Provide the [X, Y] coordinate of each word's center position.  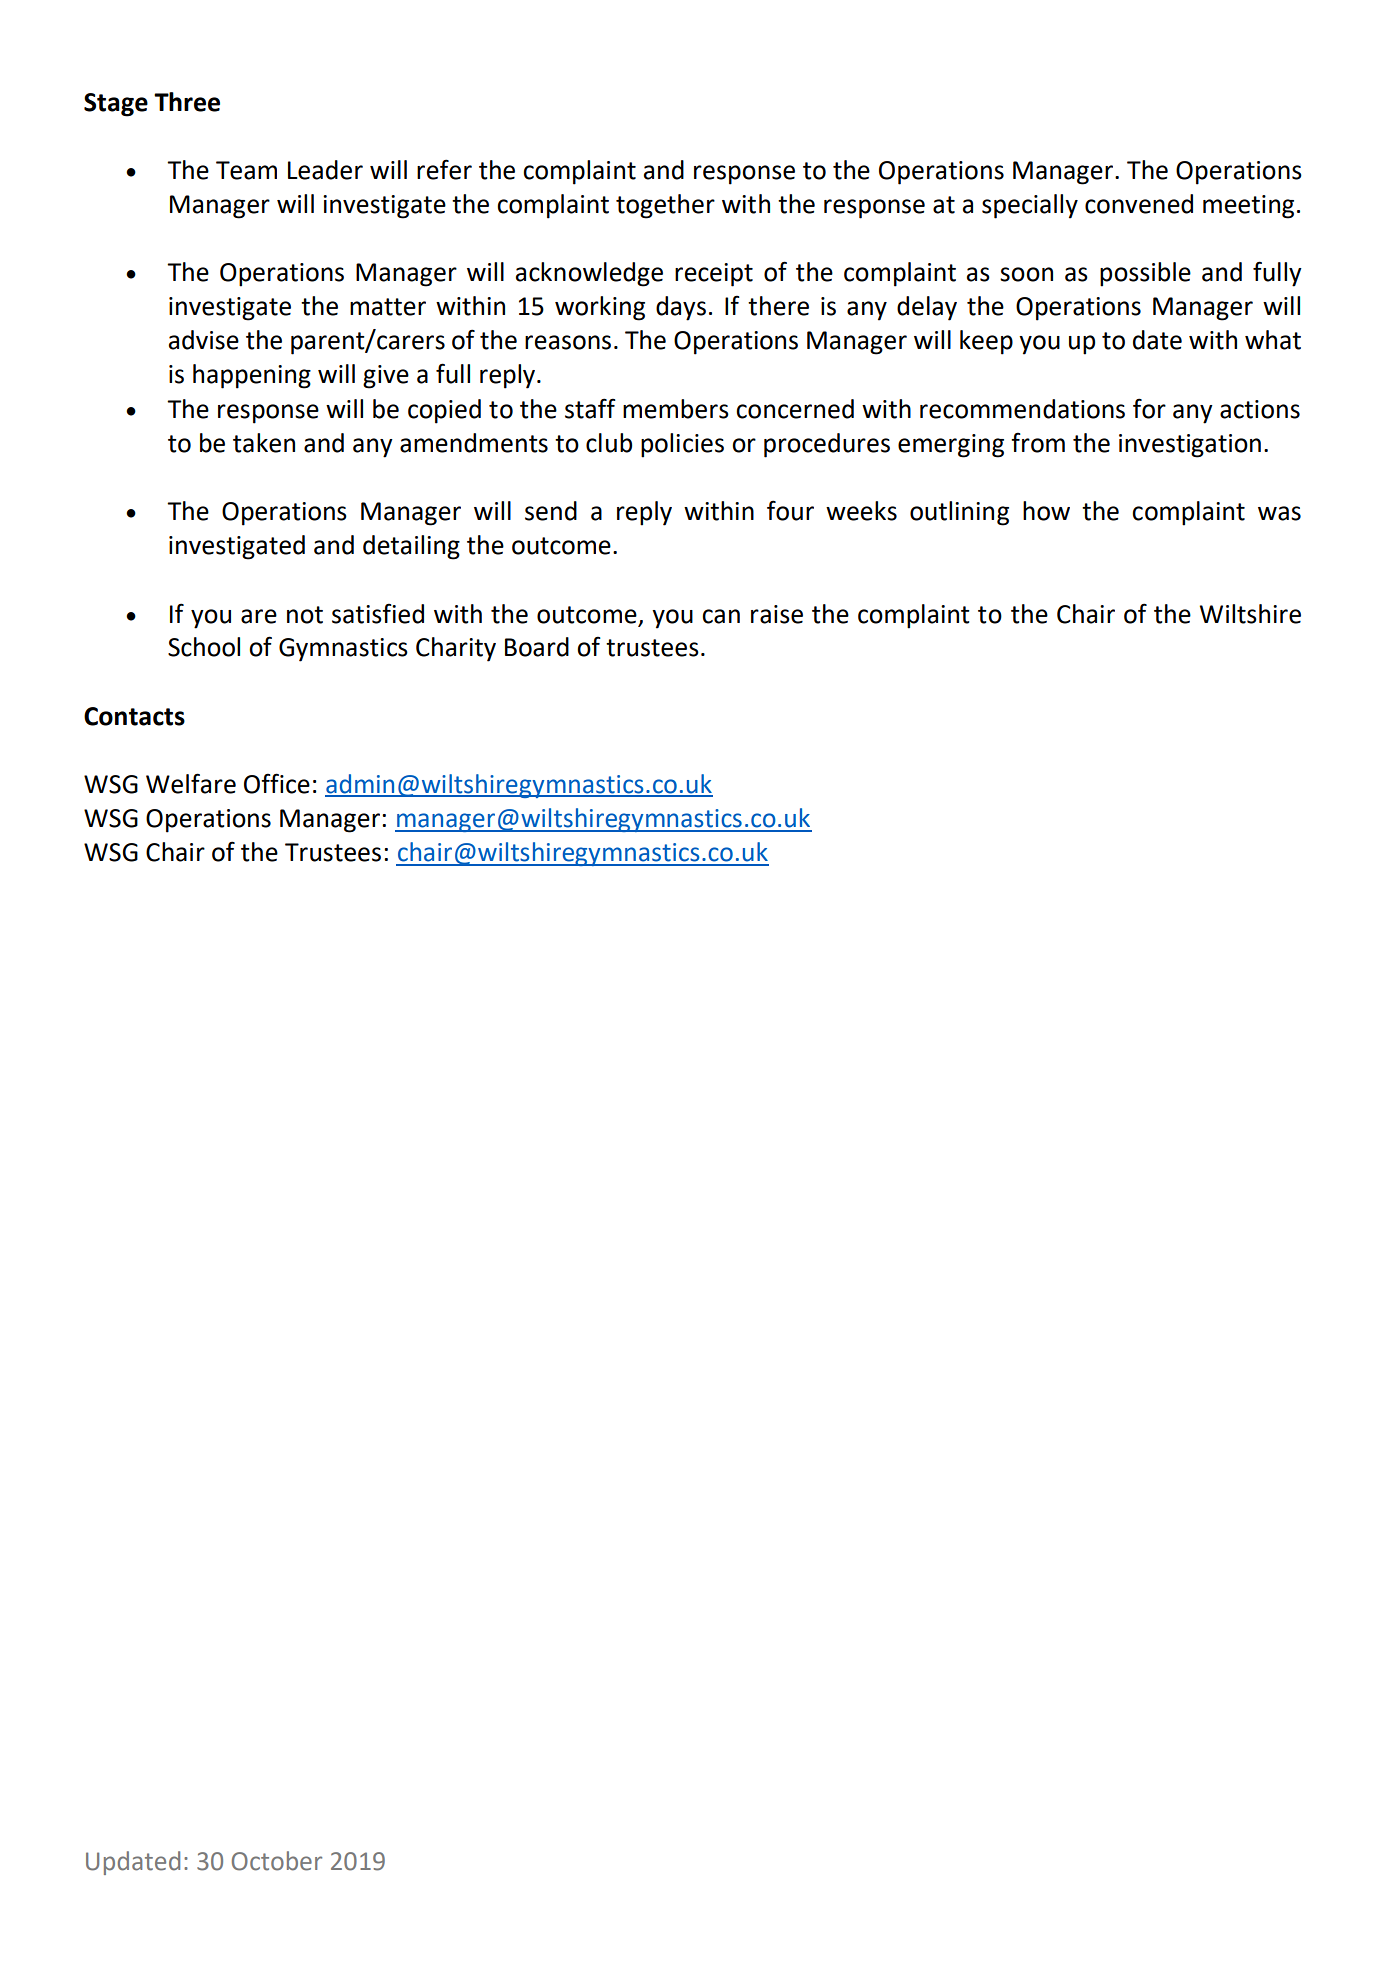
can [721, 616]
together [665, 206]
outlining [959, 513]
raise [777, 614]
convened [1139, 204]
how [1046, 511]
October [277, 1861]
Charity [456, 649]
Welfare [191, 783]
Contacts [134, 716]
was [1279, 513]
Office [277, 783]
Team [246, 170]
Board [537, 647]
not [305, 615]
